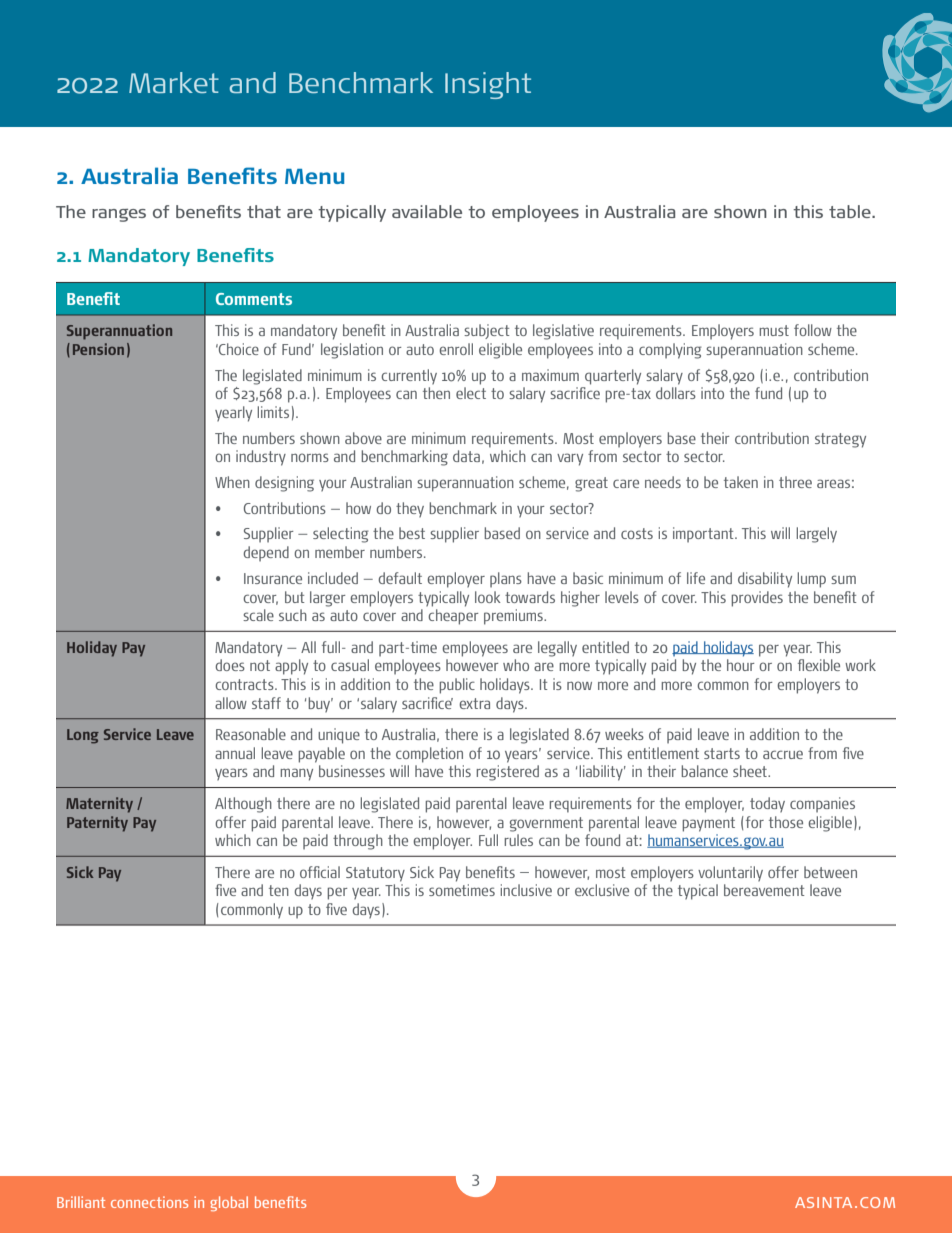 The width and height of the screenshot is (952, 1233). What do you see at coordinates (453, 617) in the screenshot?
I see `cheaper` at bounding box center [453, 617].
